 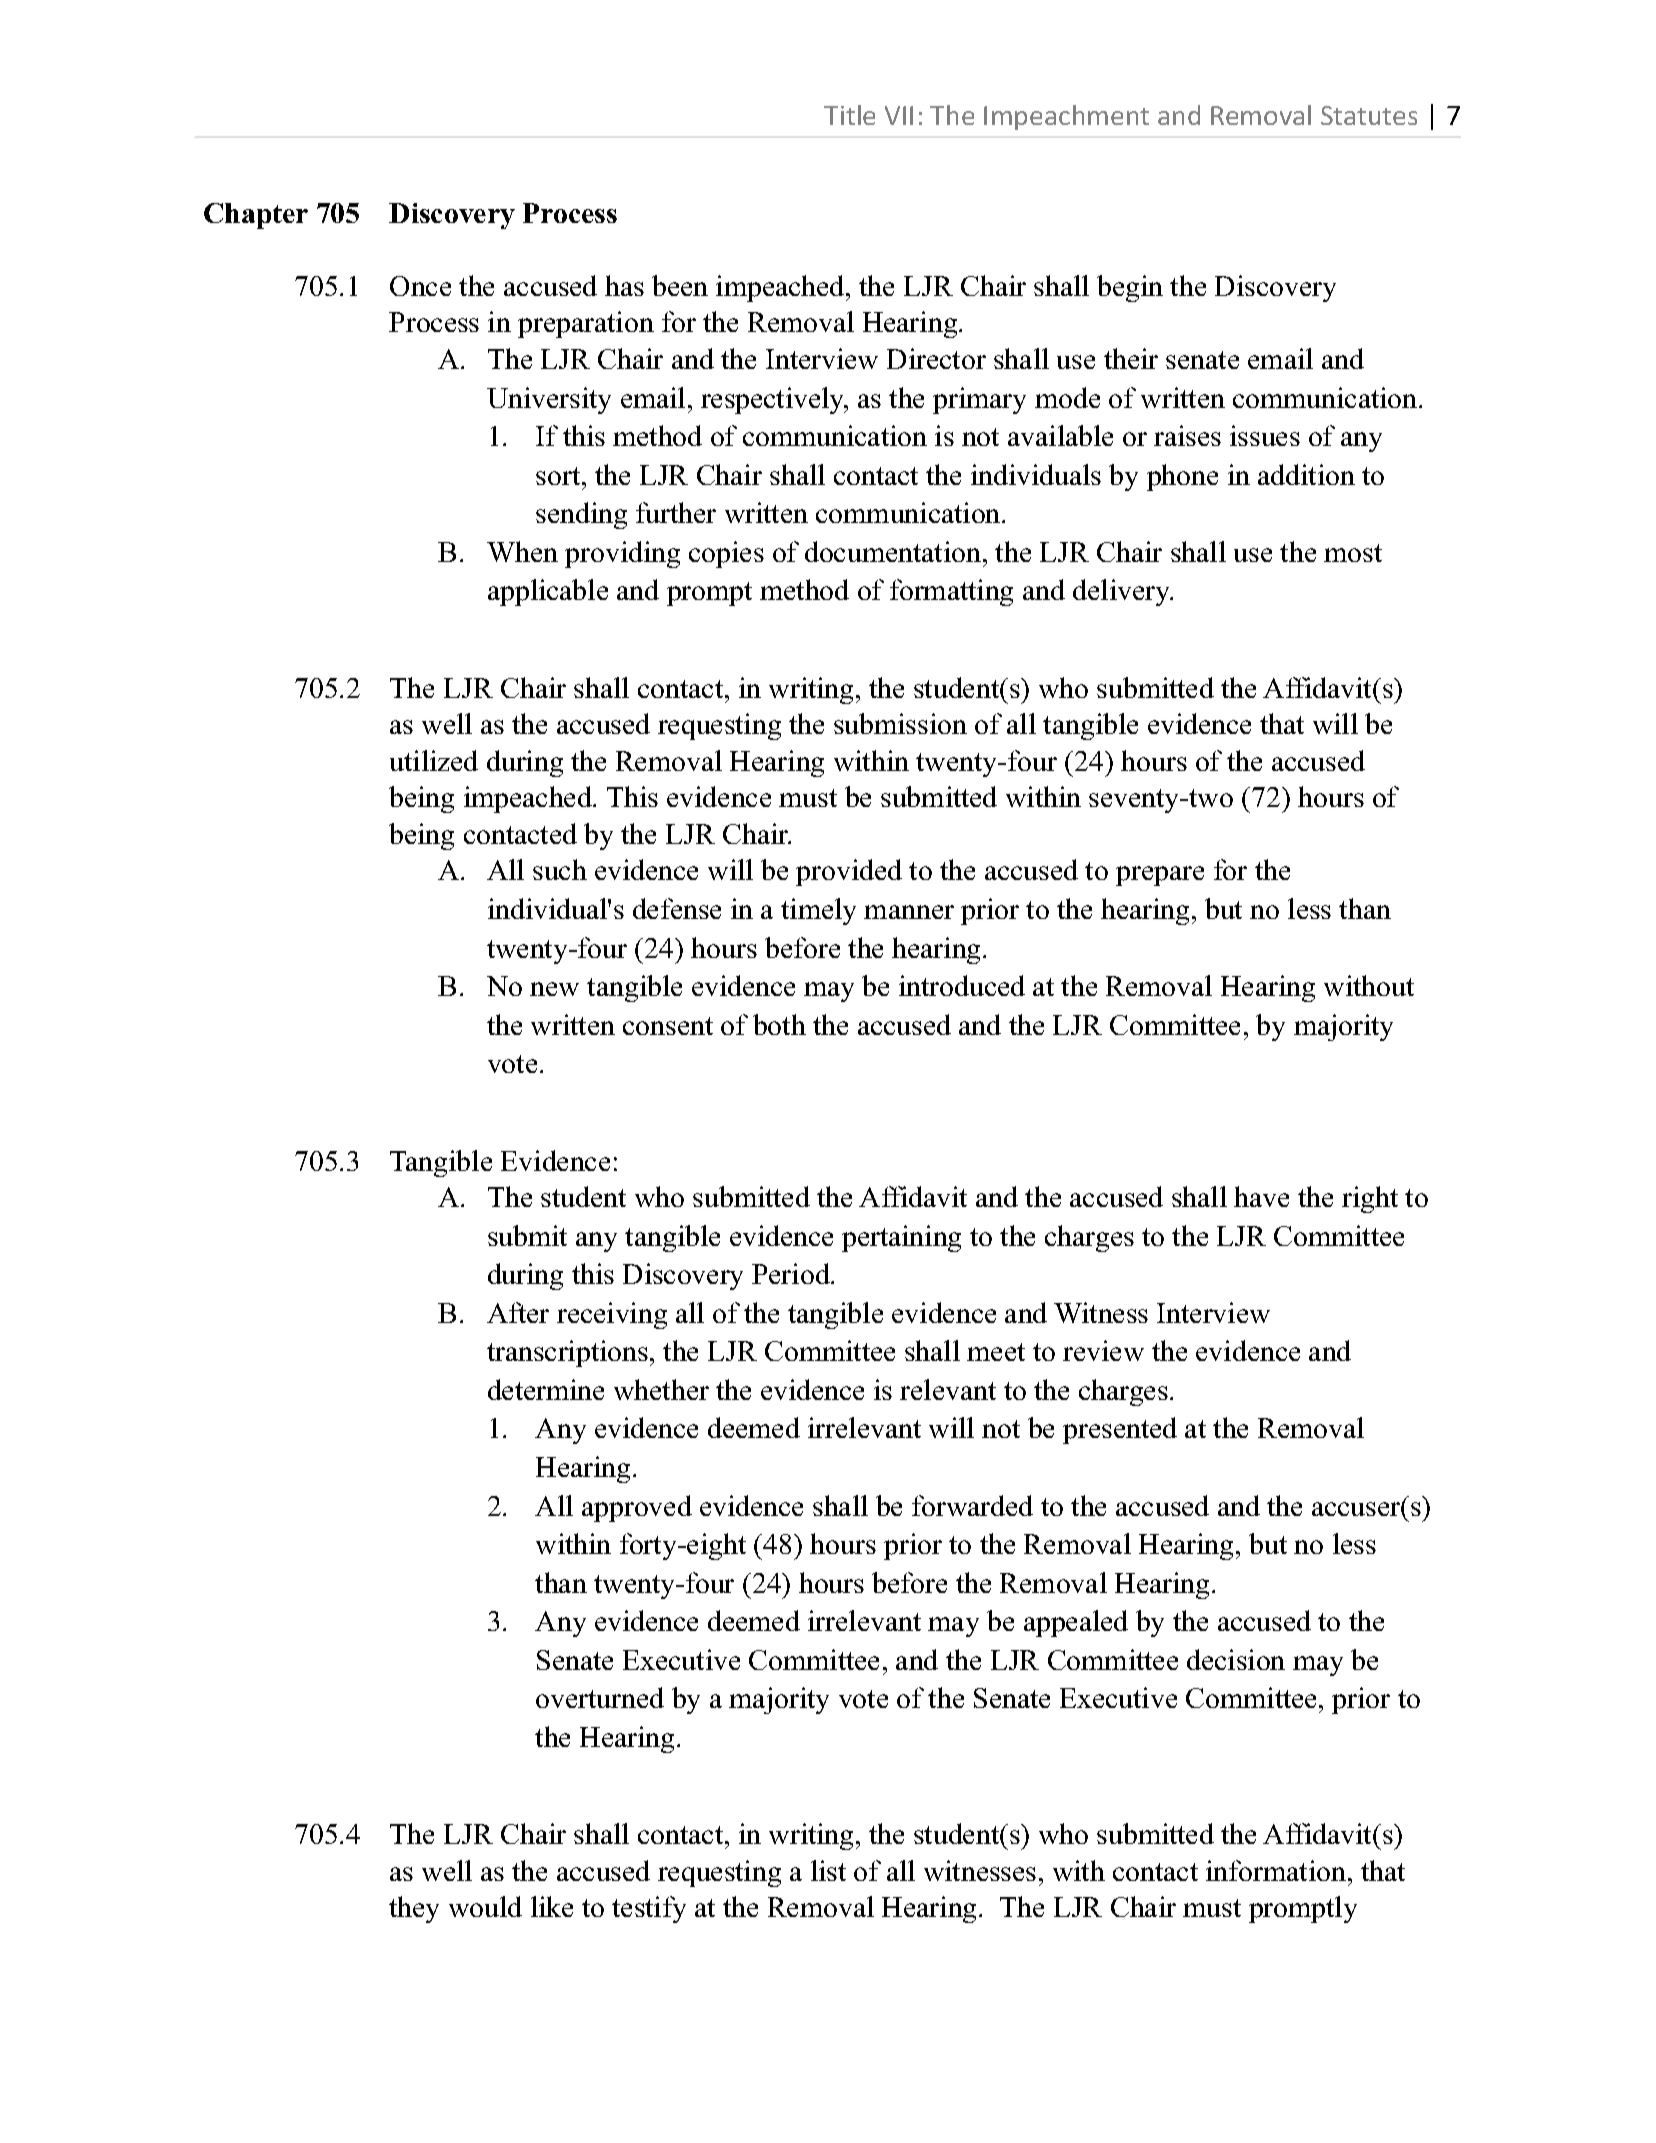 What do you see at coordinates (434, 760) in the screenshot?
I see `utilized` at bounding box center [434, 760].
